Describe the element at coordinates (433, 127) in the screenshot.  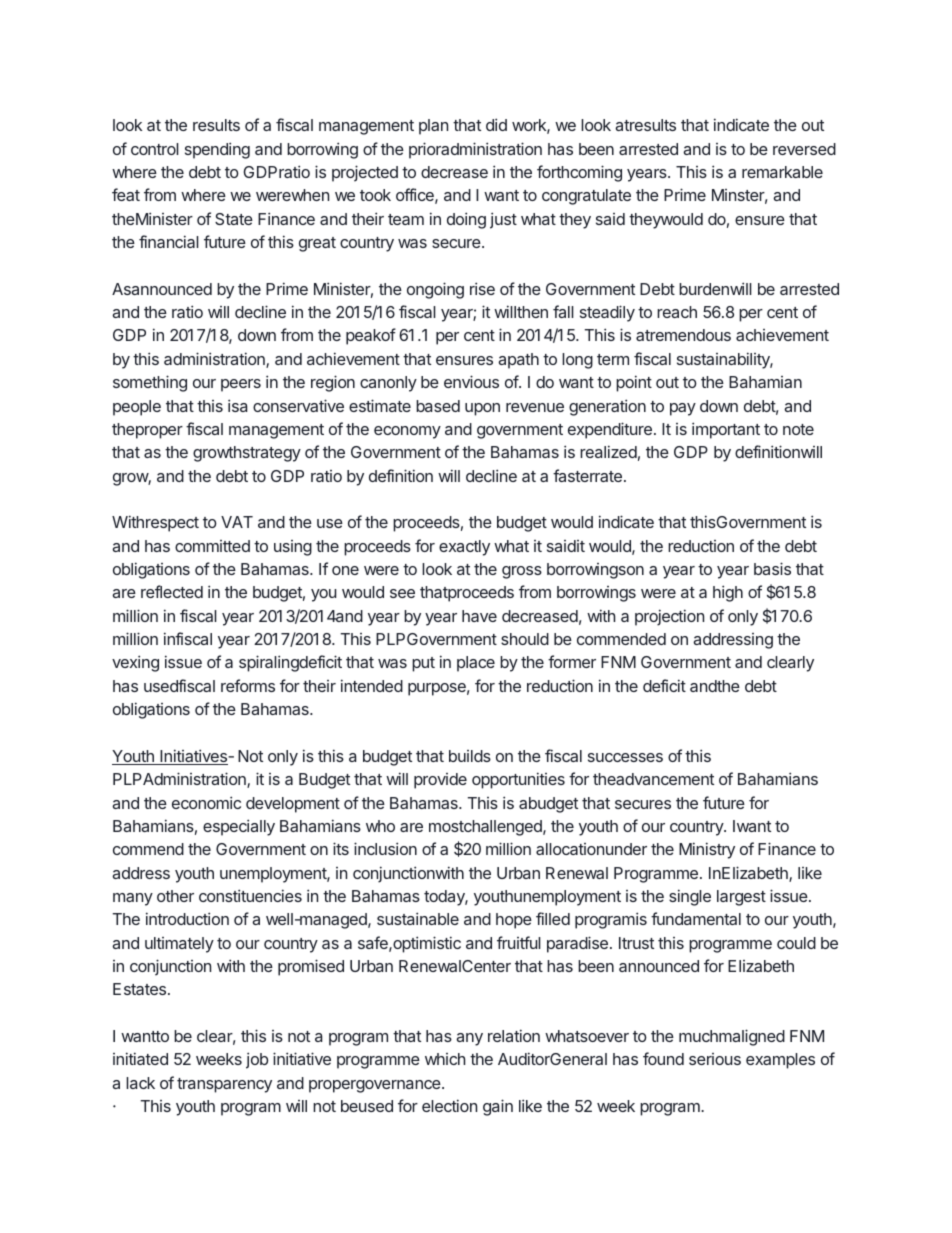
I see `plan` at that location.
